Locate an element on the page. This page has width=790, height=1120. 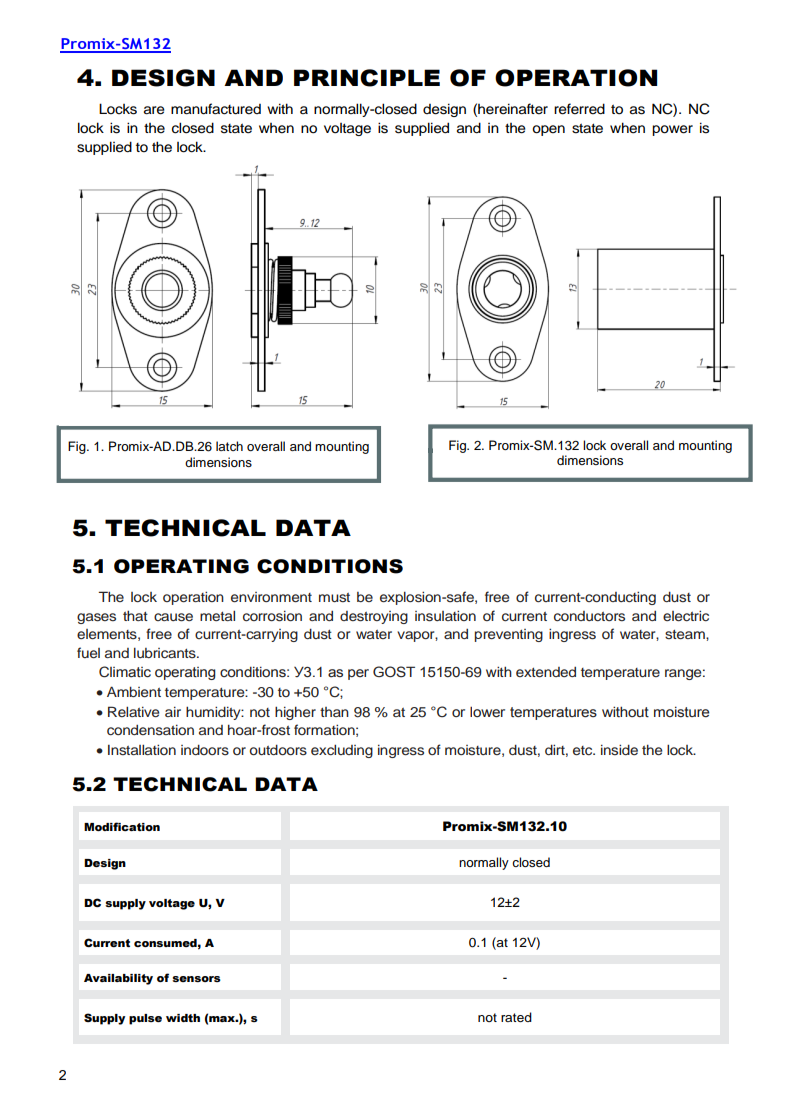
that is located at coordinates (135, 615).
